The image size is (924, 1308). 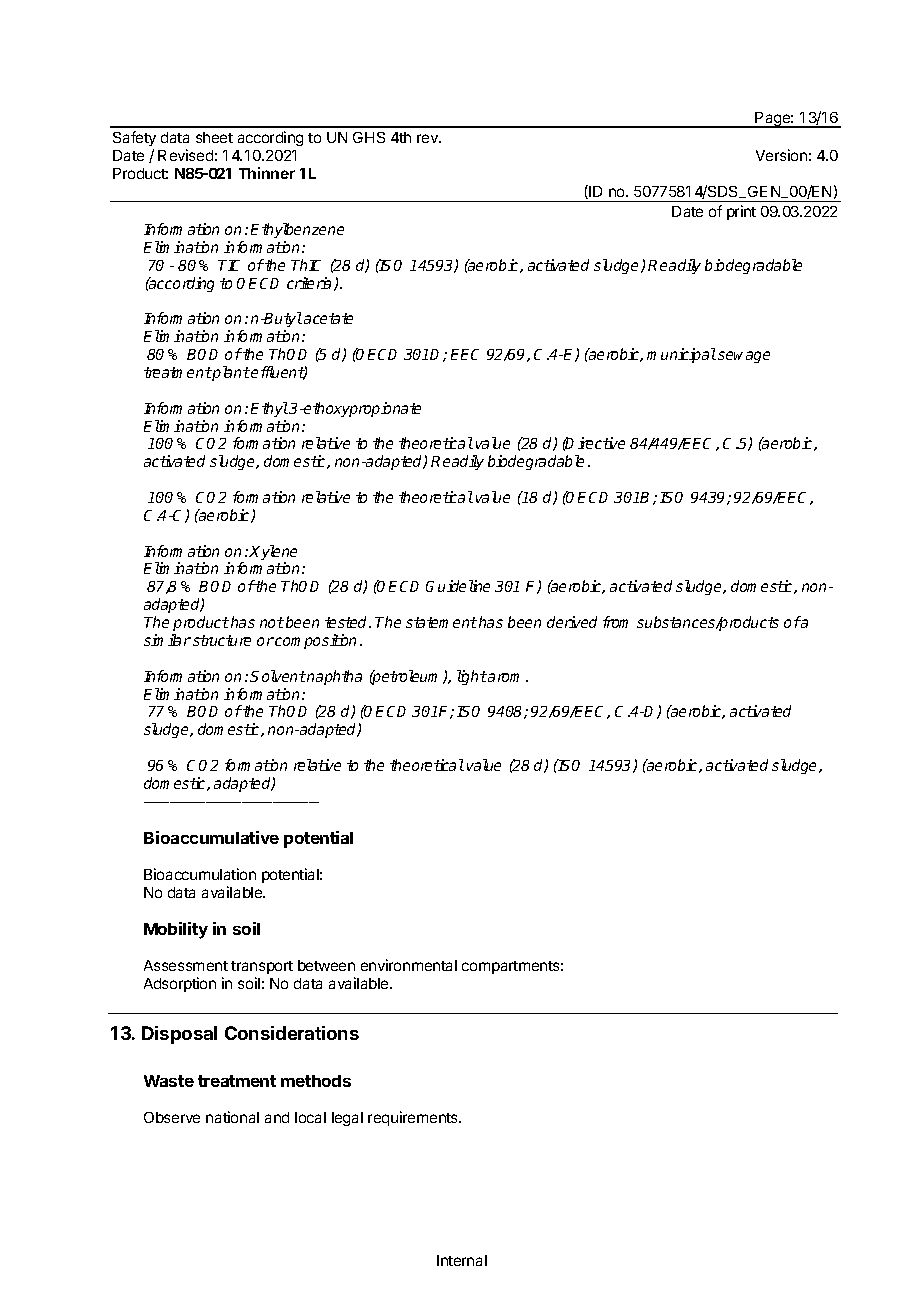 What do you see at coordinates (232, 1117) in the screenshot?
I see `national` at bounding box center [232, 1117].
